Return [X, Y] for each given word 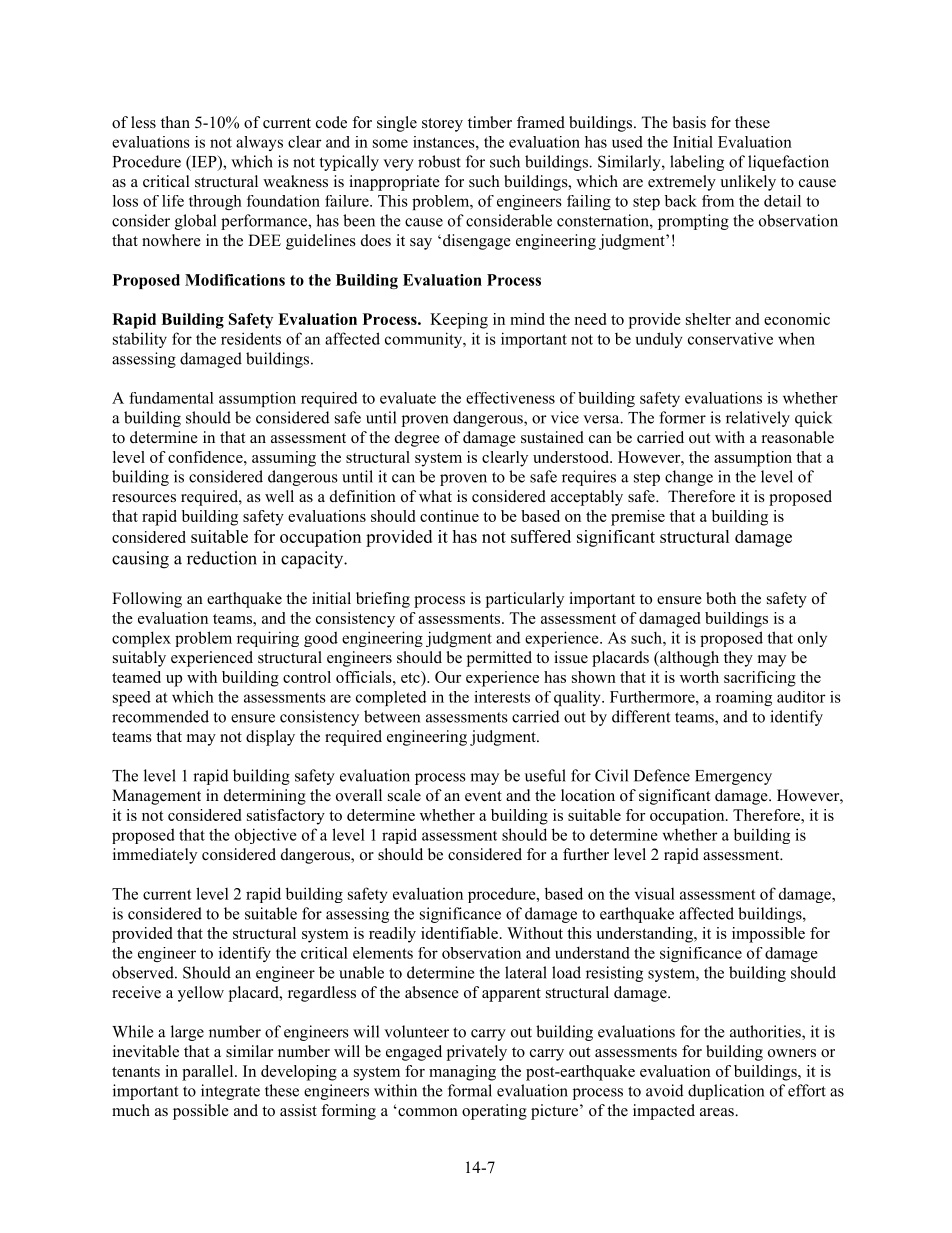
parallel [209, 1073]
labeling [697, 163]
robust [439, 161]
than [175, 122]
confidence [206, 457]
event [483, 796]
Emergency [733, 777]
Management [156, 797]
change [689, 478]
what [435, 496]
